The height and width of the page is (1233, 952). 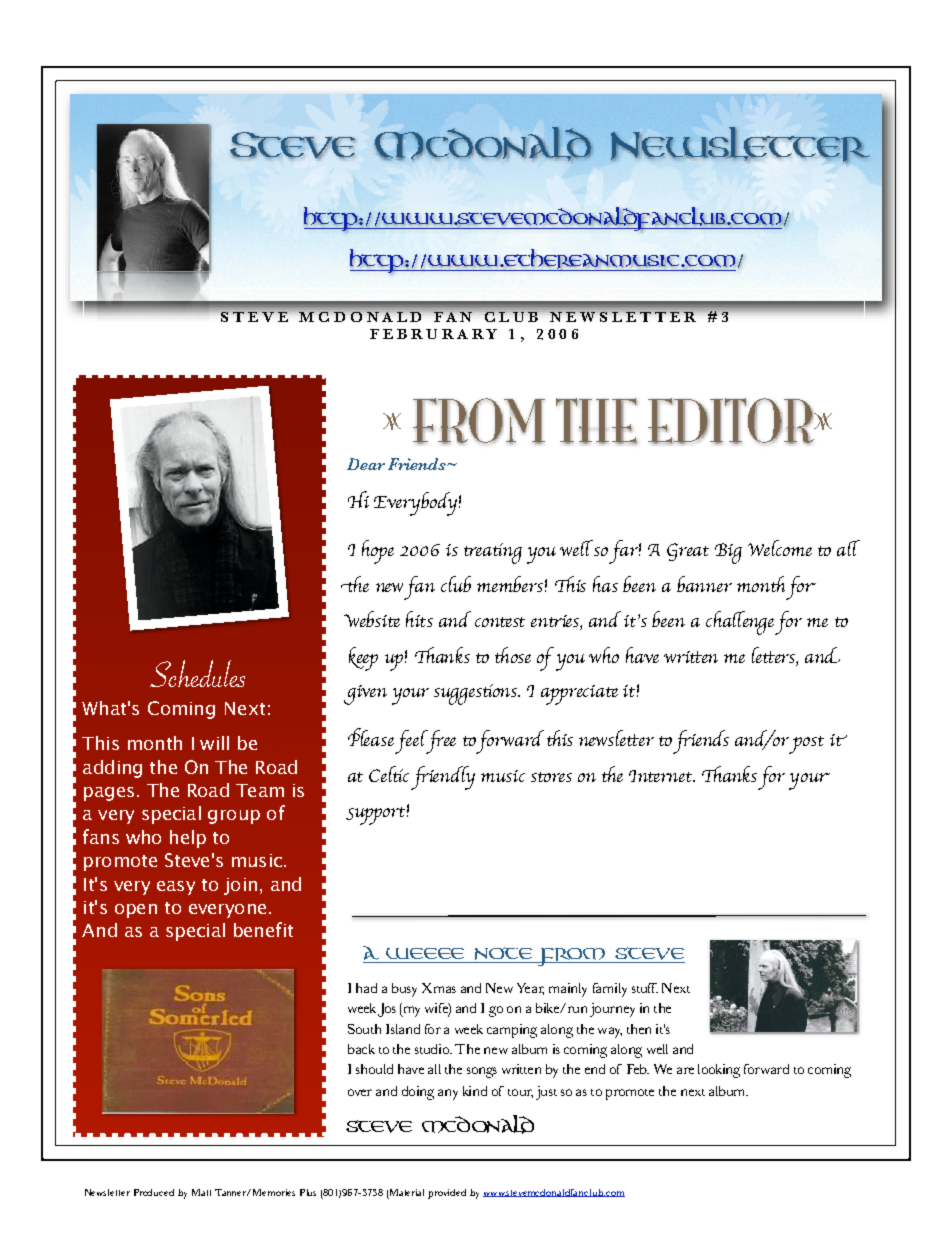 What do you see at coordinates (201, 1192) in the page?
I see `Matt` at bounding box center [201, 1192].
